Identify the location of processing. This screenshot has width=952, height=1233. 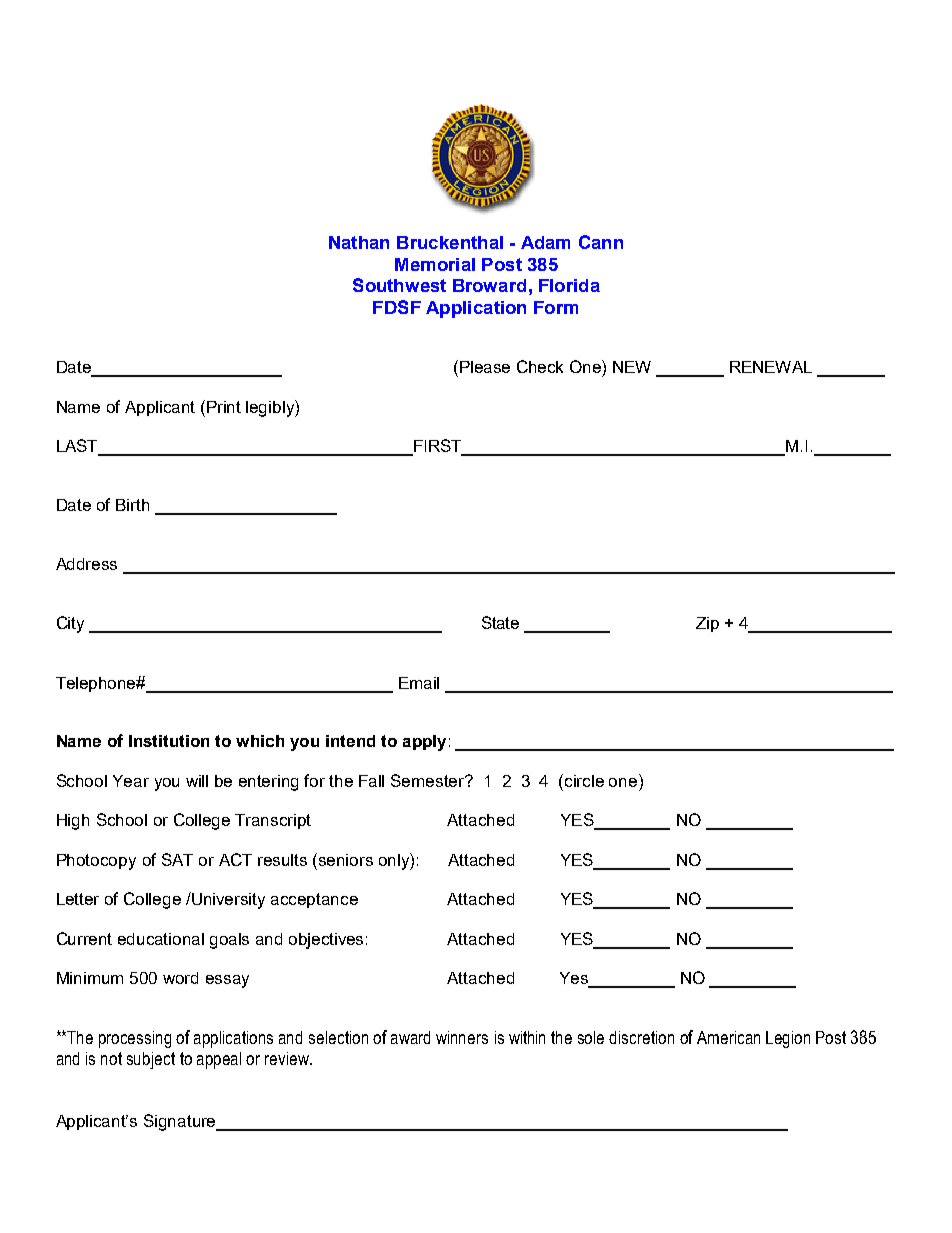
(135, 1039).
